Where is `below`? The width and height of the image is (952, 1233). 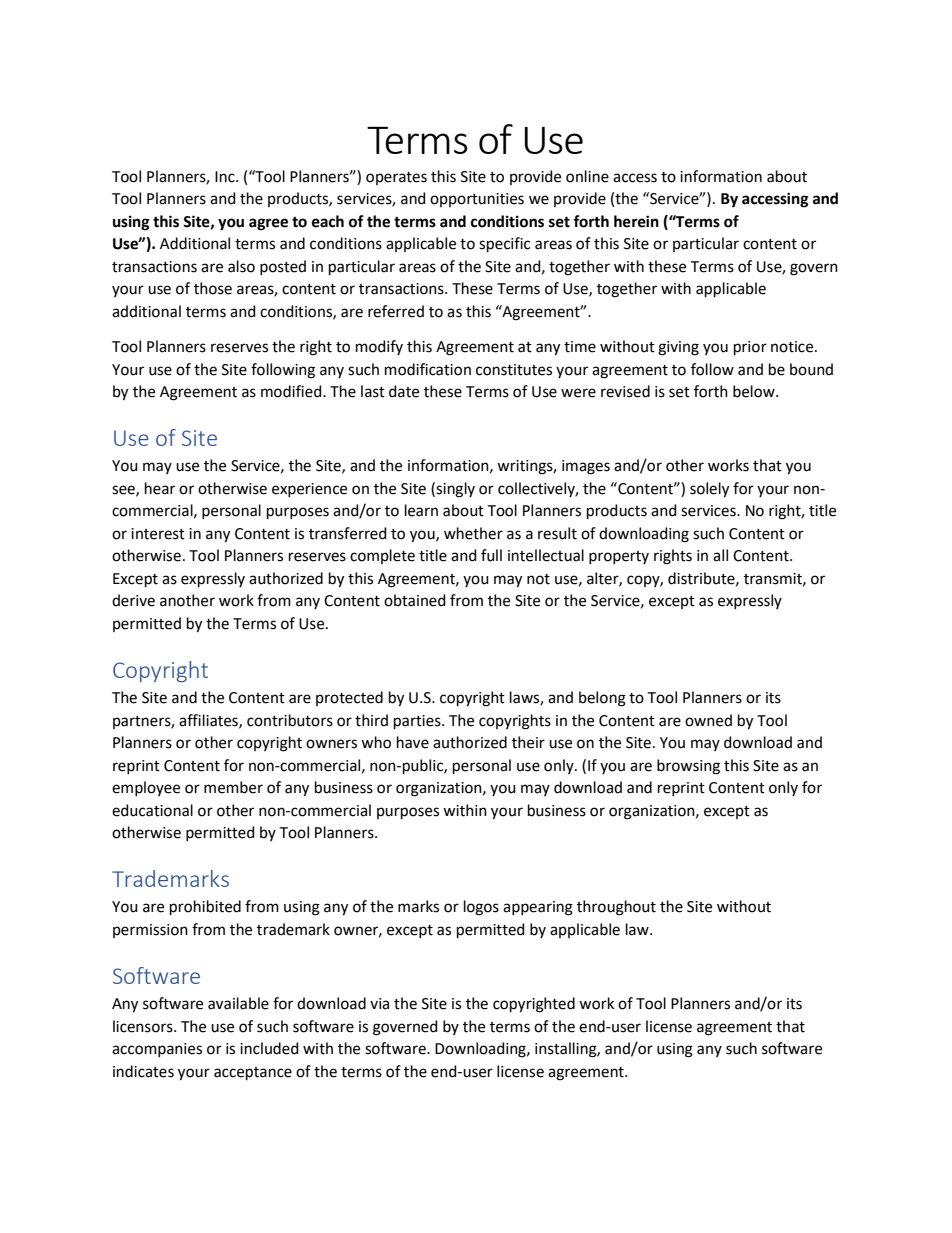
below is located at coordinates (755, 391).
